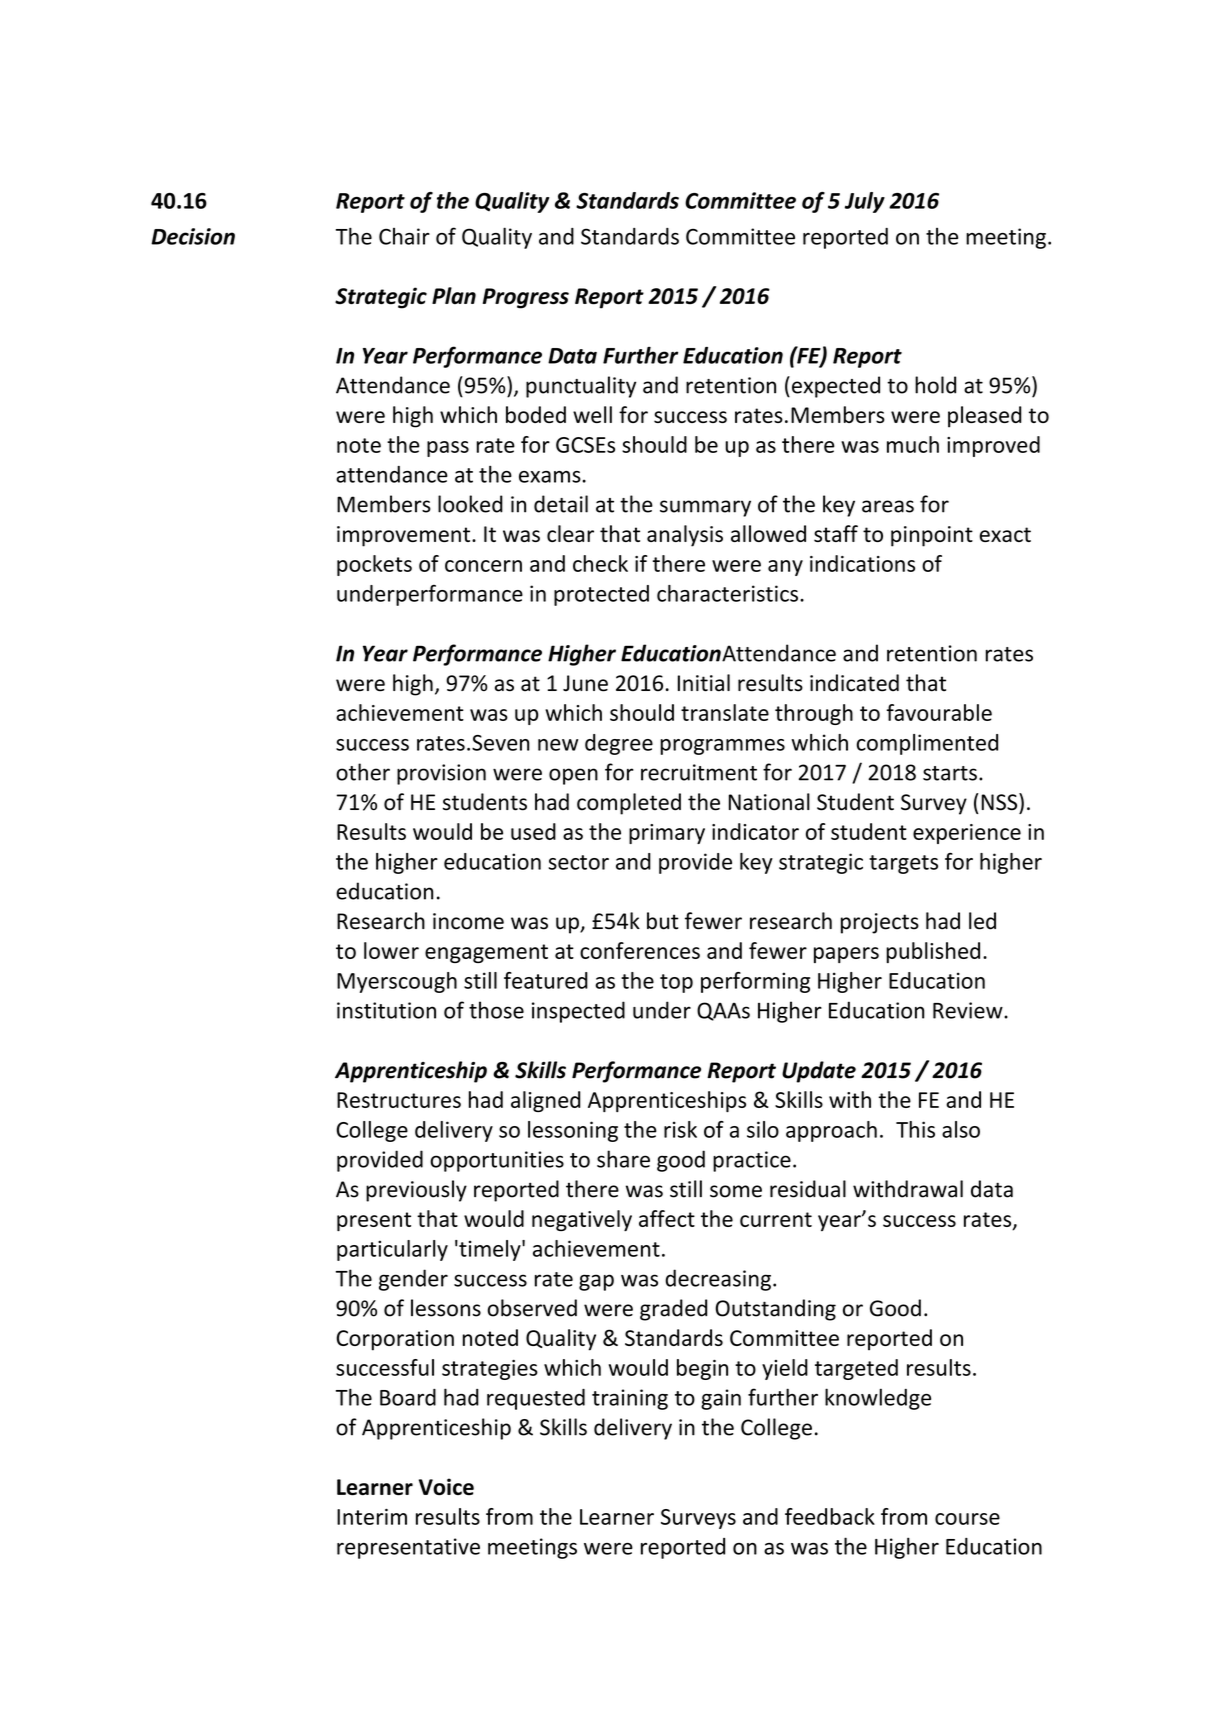 The image size is (1210, 1711). What do you see at coordinates (915, 1129) in the image?
I see `This` at bounding box center [915, 1129].
